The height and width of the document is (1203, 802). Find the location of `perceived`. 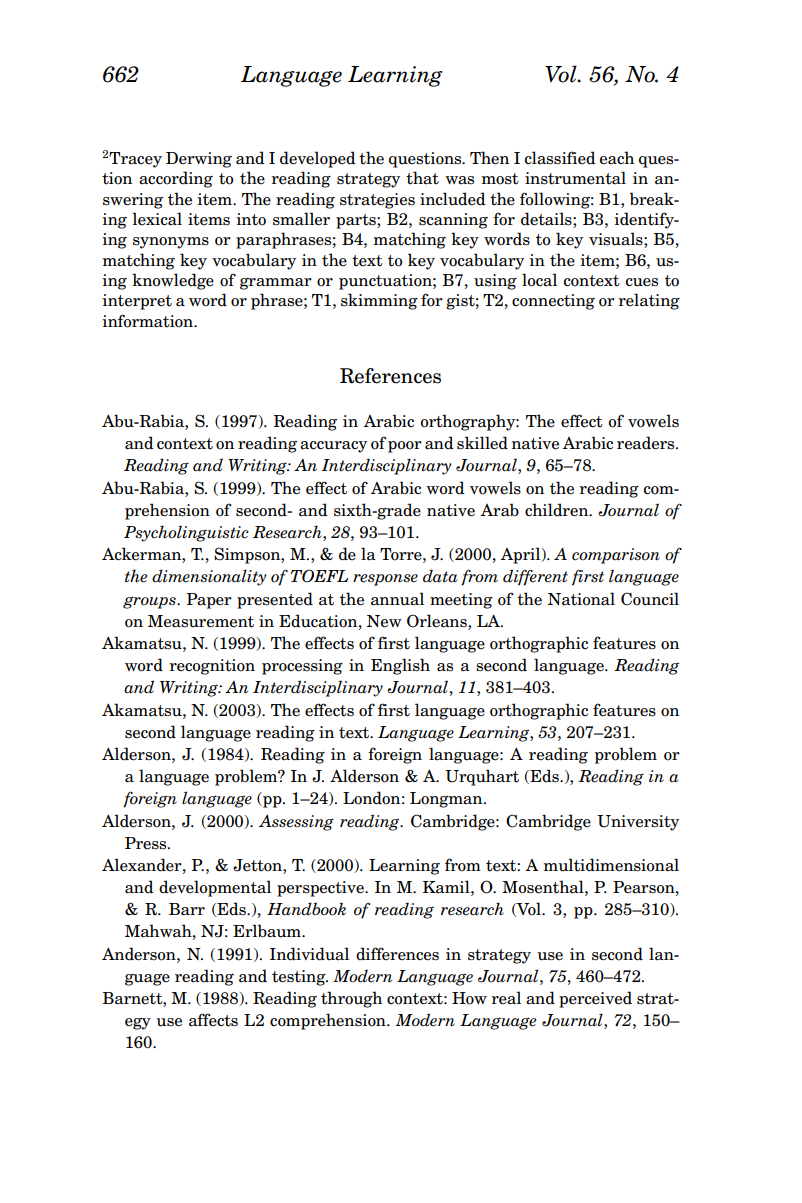

perceived is located at coordinates (595, 999).
